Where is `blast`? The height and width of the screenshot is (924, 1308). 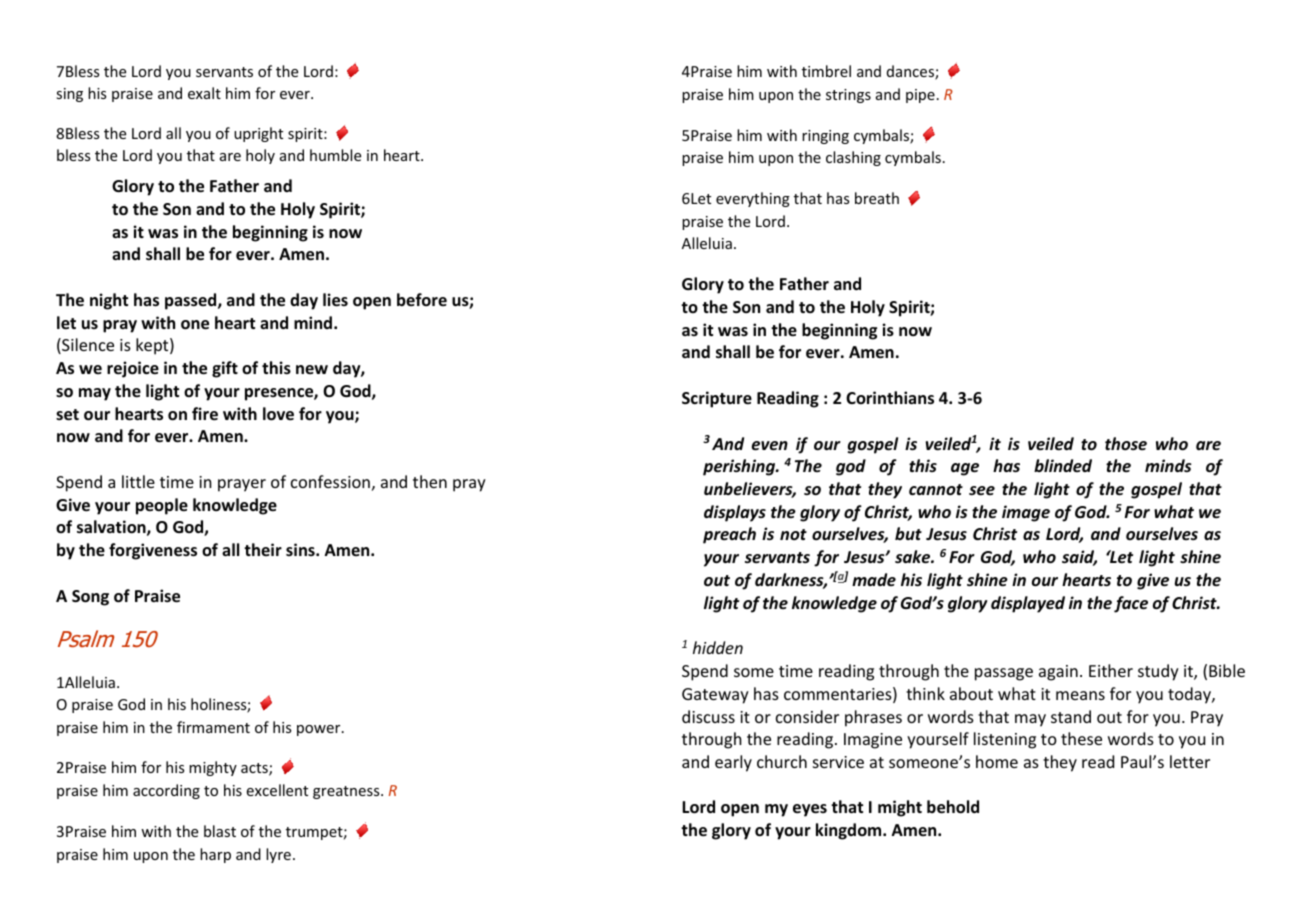 blast is located at coordinates (220, 831).
